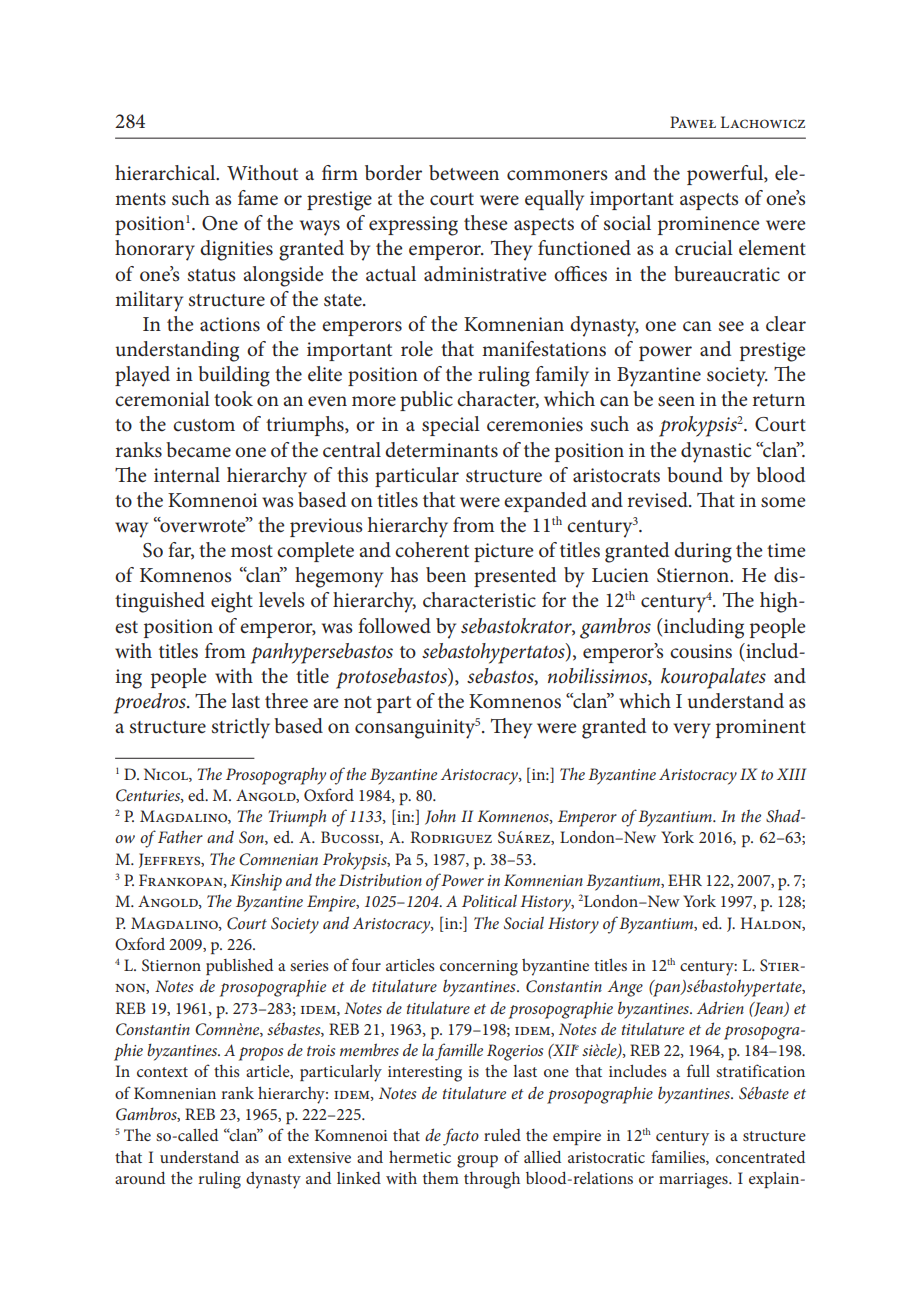 This document has width=921, height=1316. I want to click on these, so click(486, 223).
